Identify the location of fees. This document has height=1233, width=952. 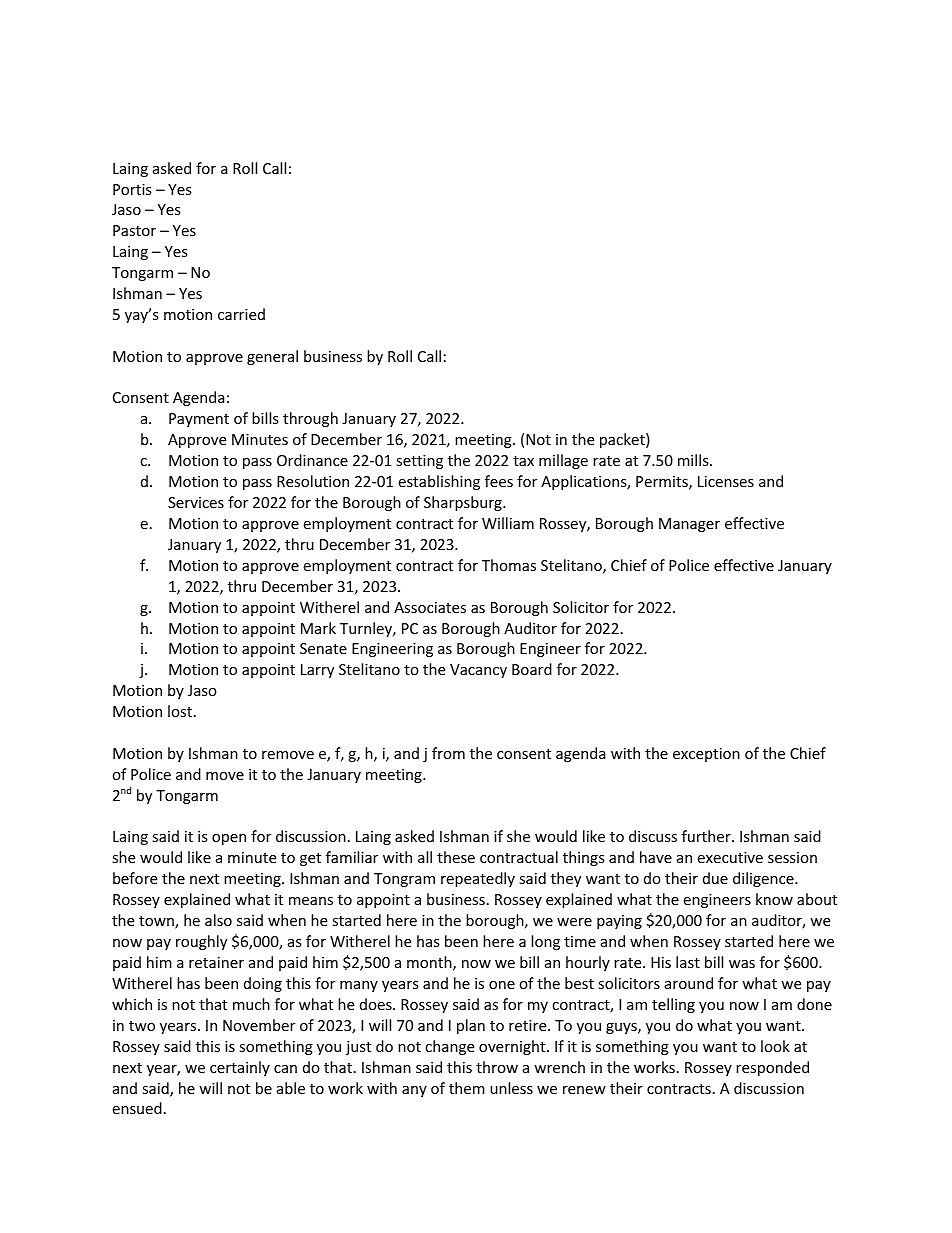
(499, 481).
